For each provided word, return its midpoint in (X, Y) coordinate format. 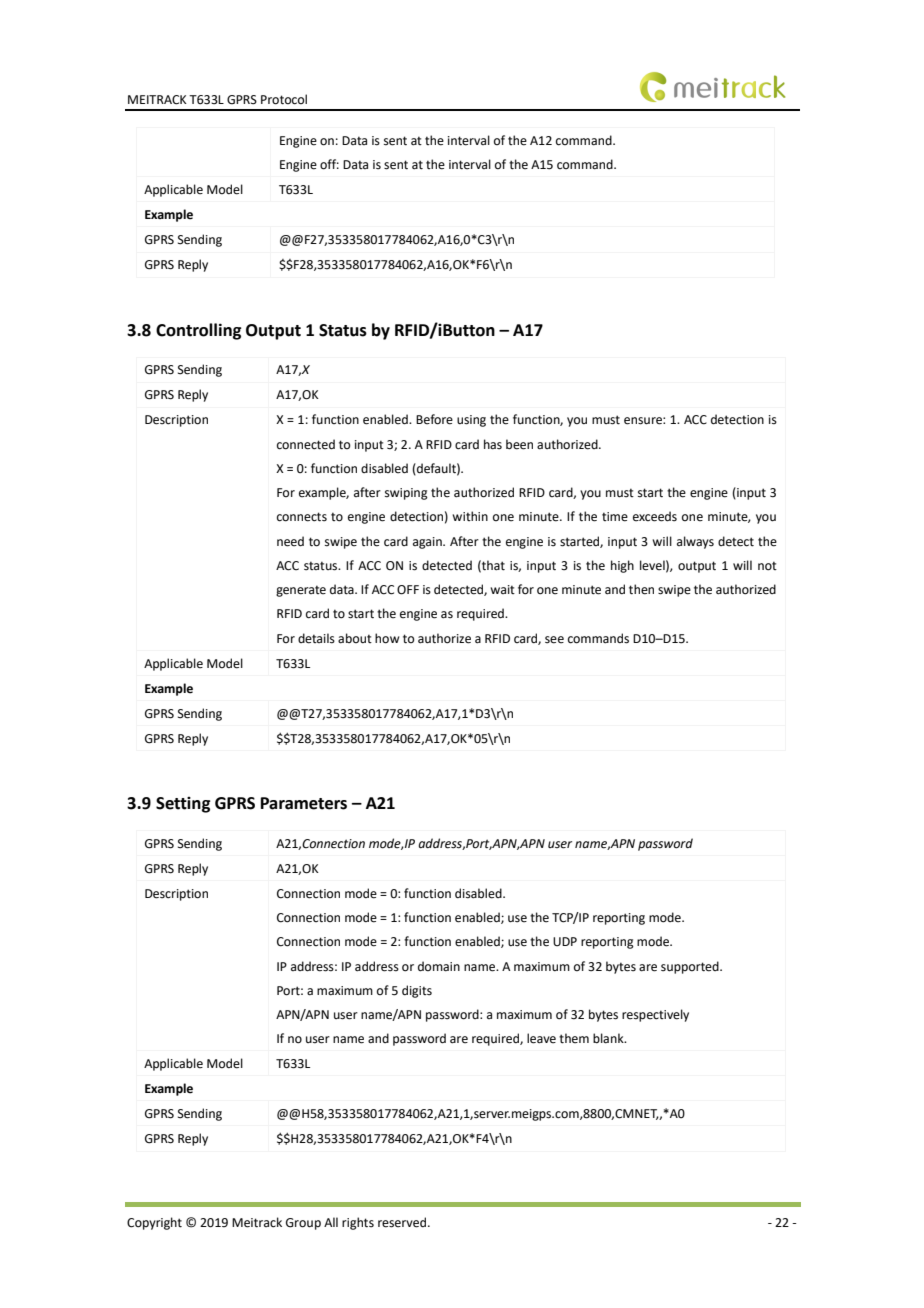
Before (434, 419)
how (387, 638)
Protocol (284, 99)
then (641, 589)
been (519, 444)
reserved (403, 1222)
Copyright (154, 1223)
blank (609, 1038)
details (316, 638)
